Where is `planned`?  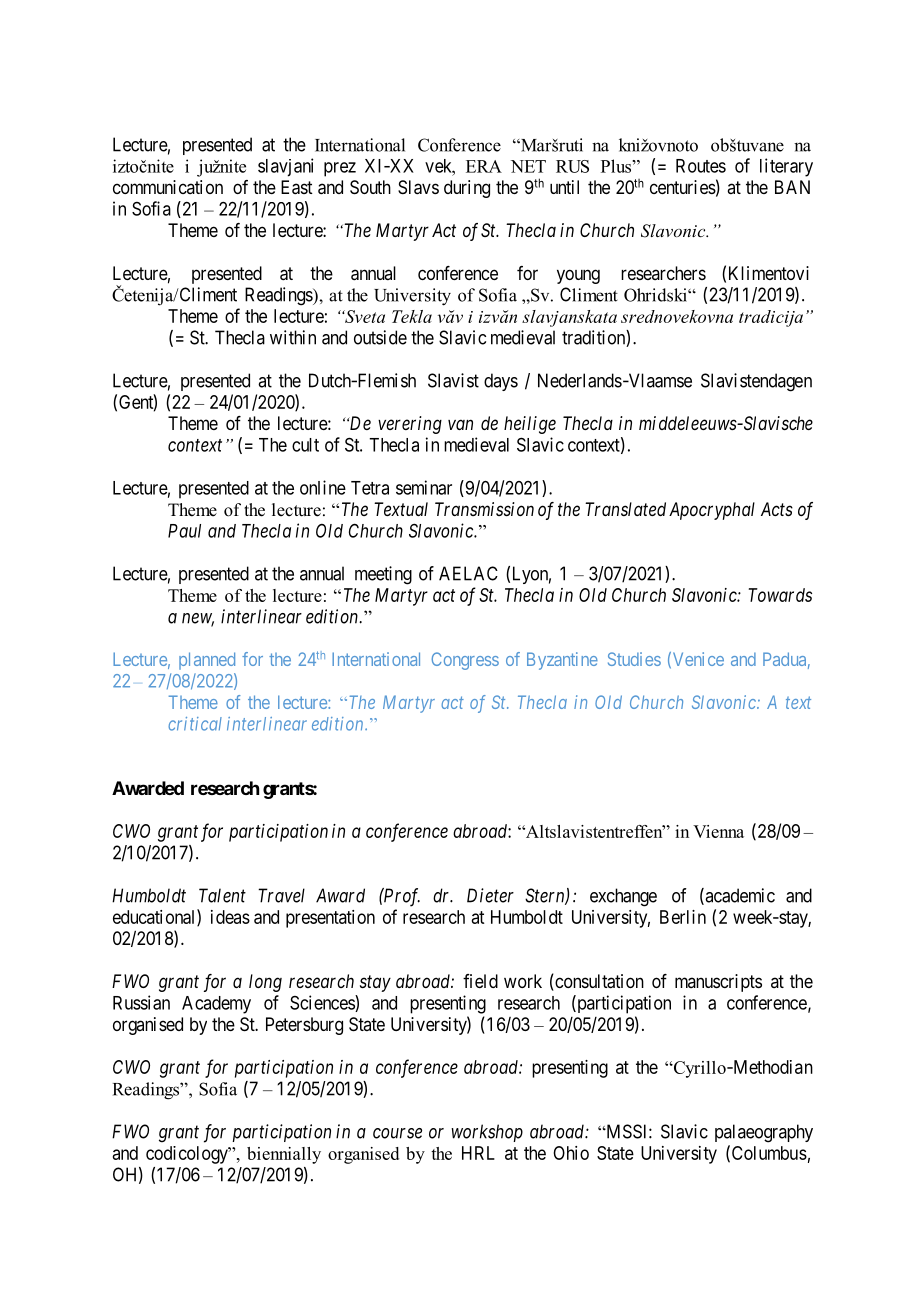 planned is located at coordinates (207, 661).
